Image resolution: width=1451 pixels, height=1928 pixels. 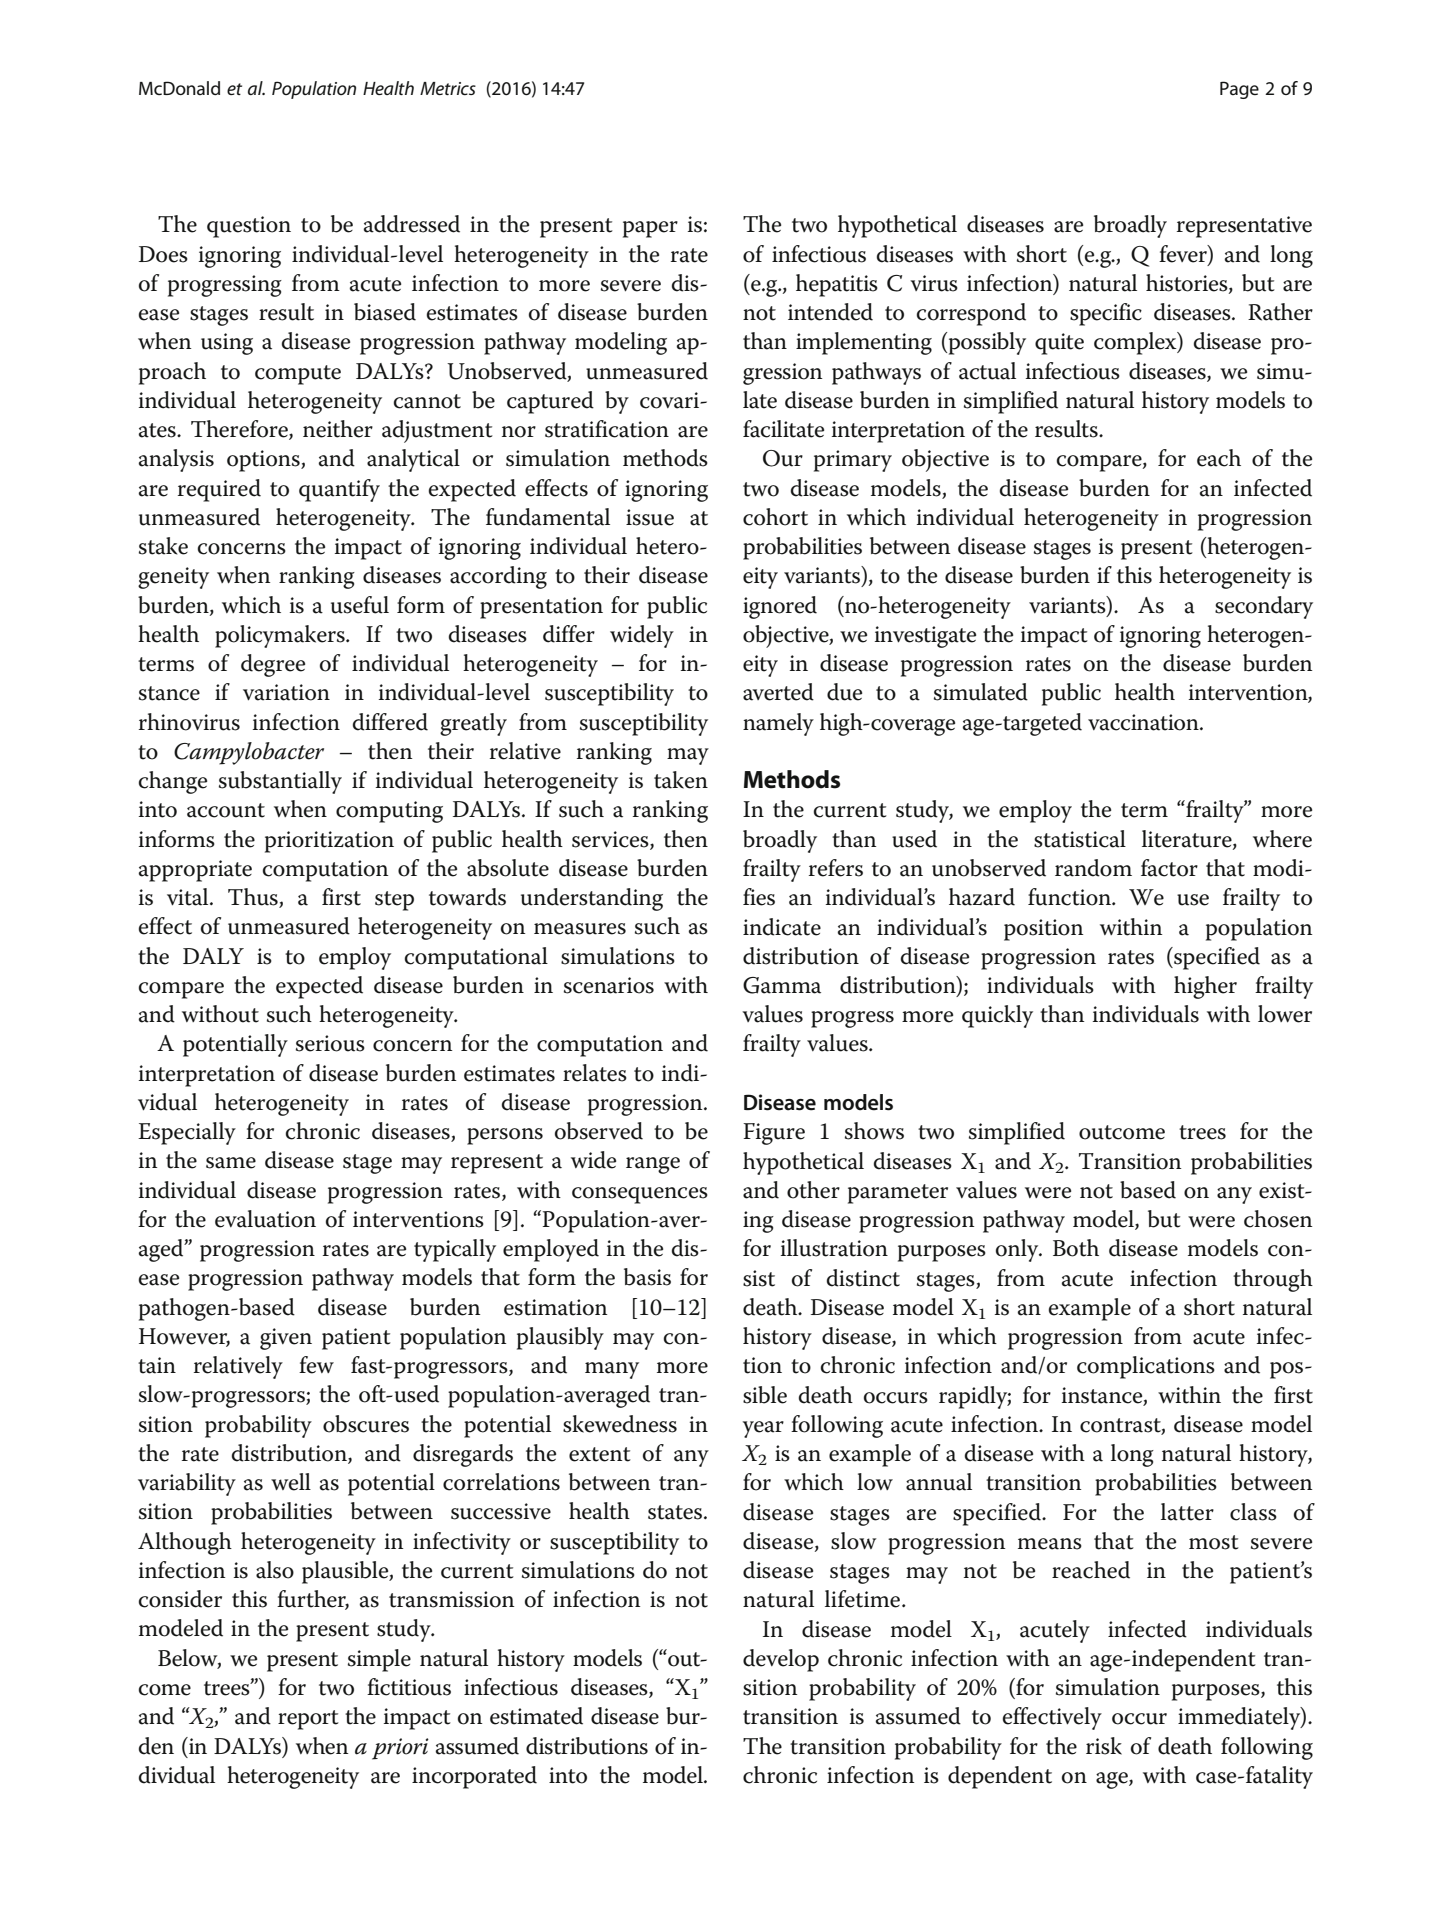 I want to click on Gamma, so click(x=782, y=985).
